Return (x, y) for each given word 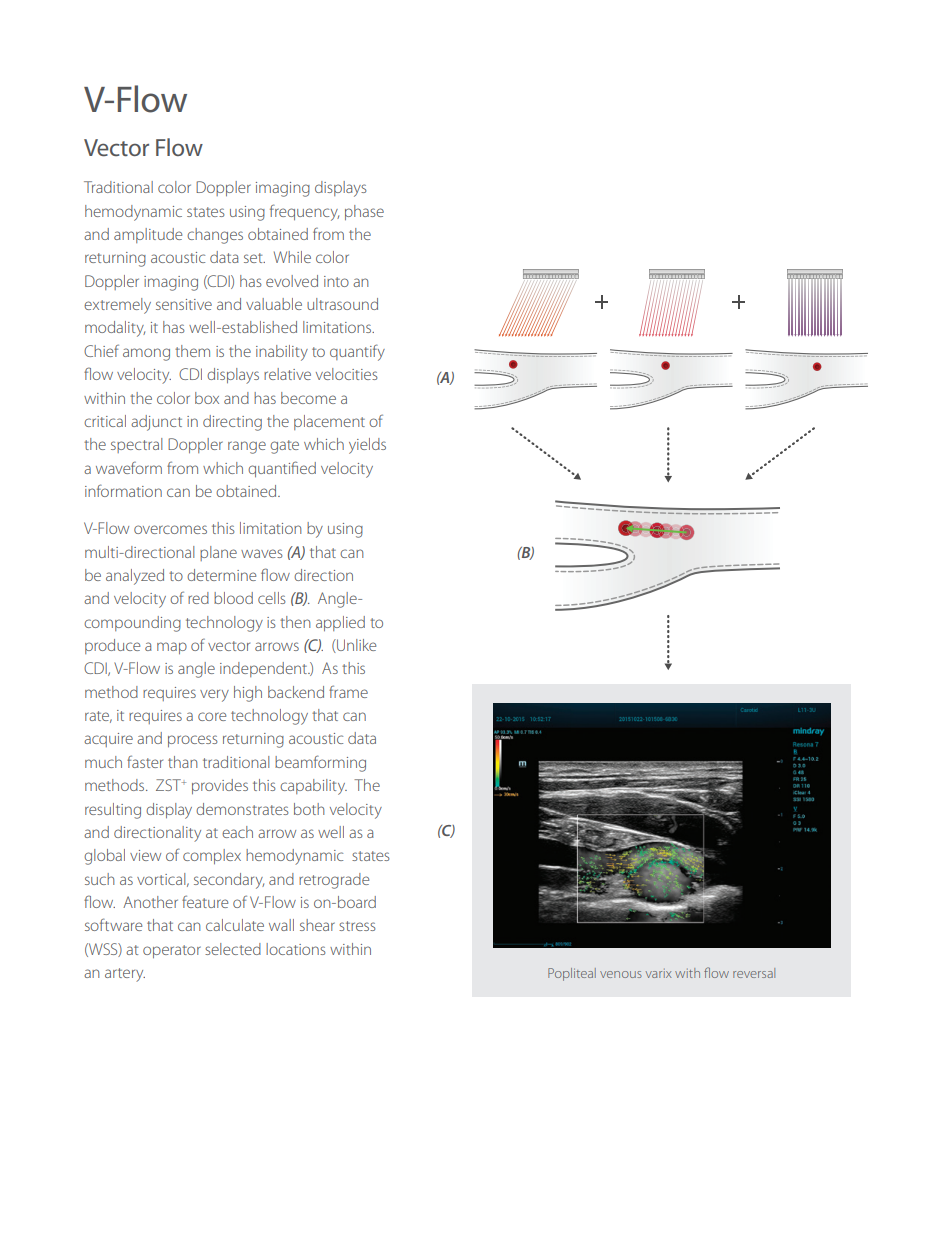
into (336, 281)
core (212, 716)
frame (348, 691)
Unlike (355, 646)
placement (329, 422)
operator (172, 951)
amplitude (148, 235)
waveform (129, 467)
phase (364, 212)
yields (367, 446)
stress (357, 926)
